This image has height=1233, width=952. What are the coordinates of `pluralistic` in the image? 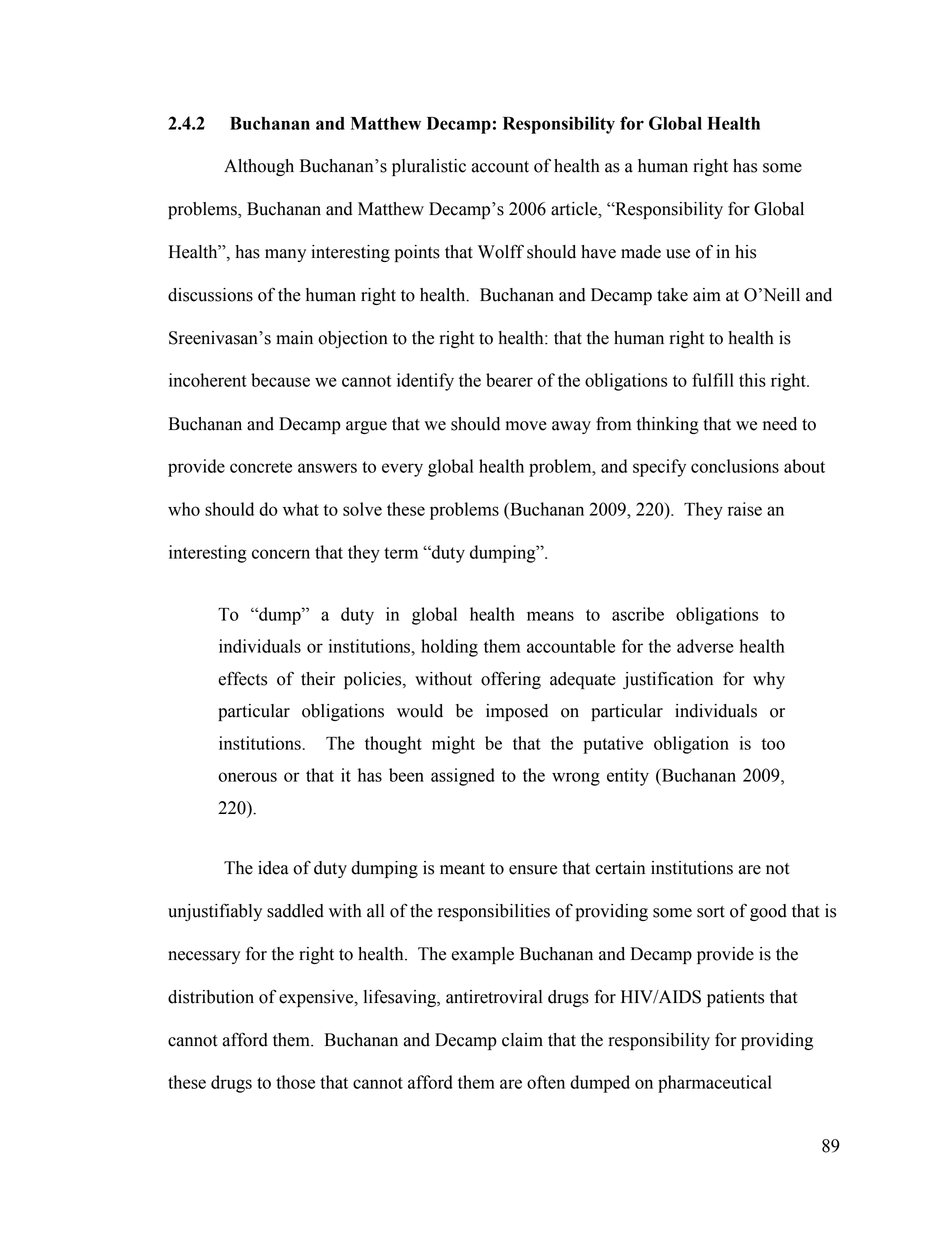 It's located at (429, 167).
